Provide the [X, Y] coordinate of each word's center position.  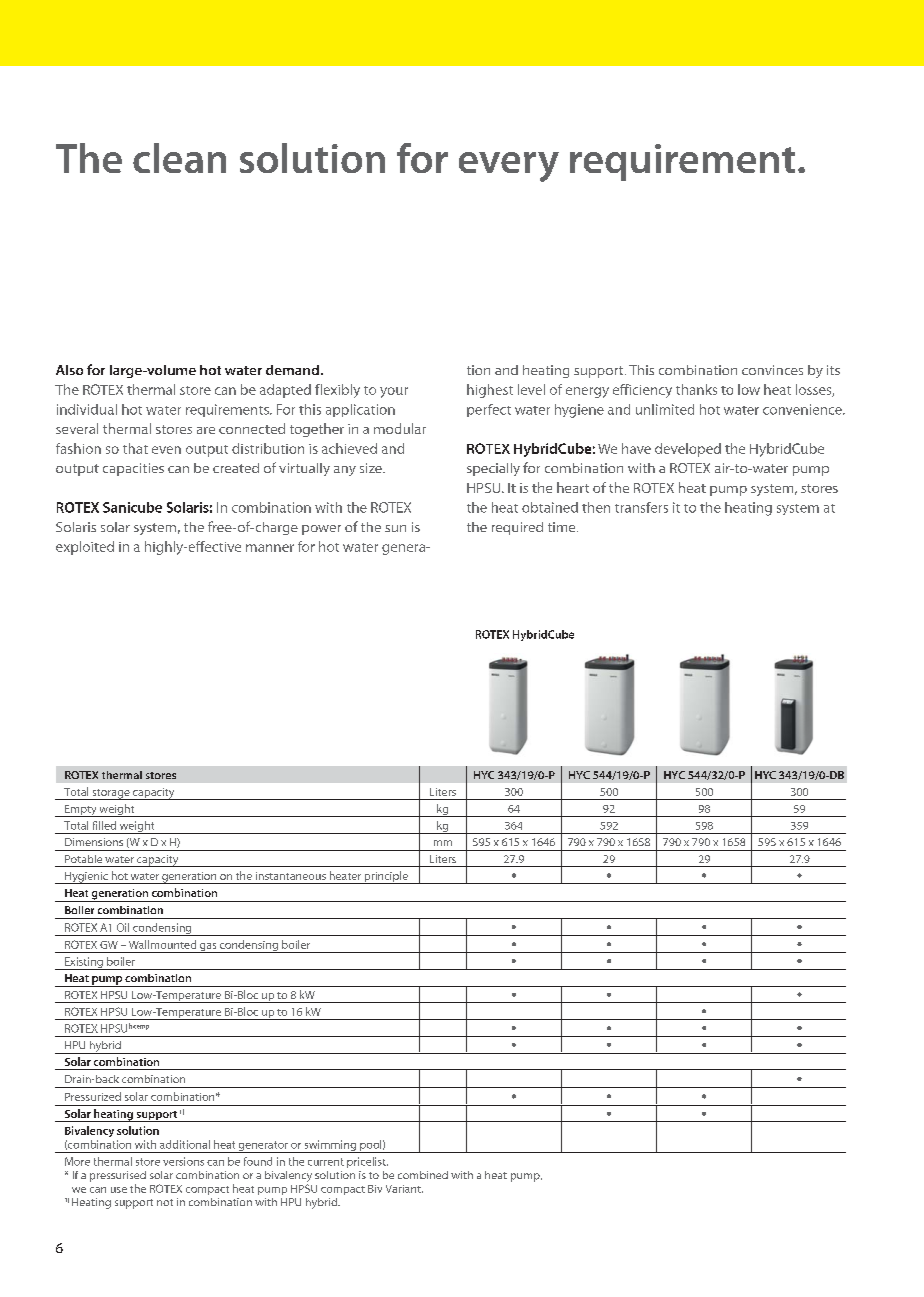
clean [179, 158]
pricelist [367, 1162]
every [509, 167]
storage [111, 794]
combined [423, 1175]
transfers [641, 507]
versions [183, 1161]
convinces [772, 370]
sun [395, 528]
